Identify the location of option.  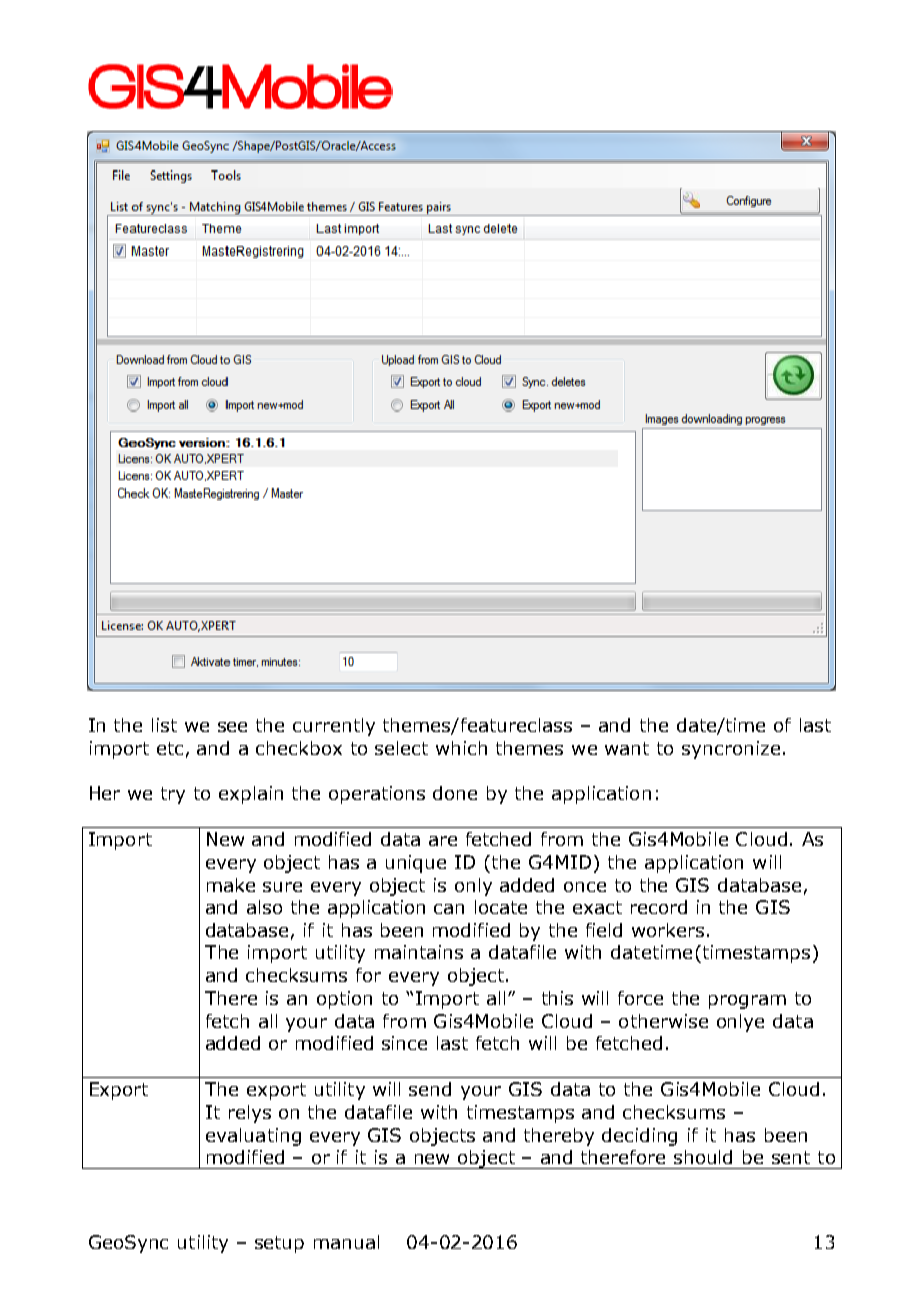
(344, 1000).
